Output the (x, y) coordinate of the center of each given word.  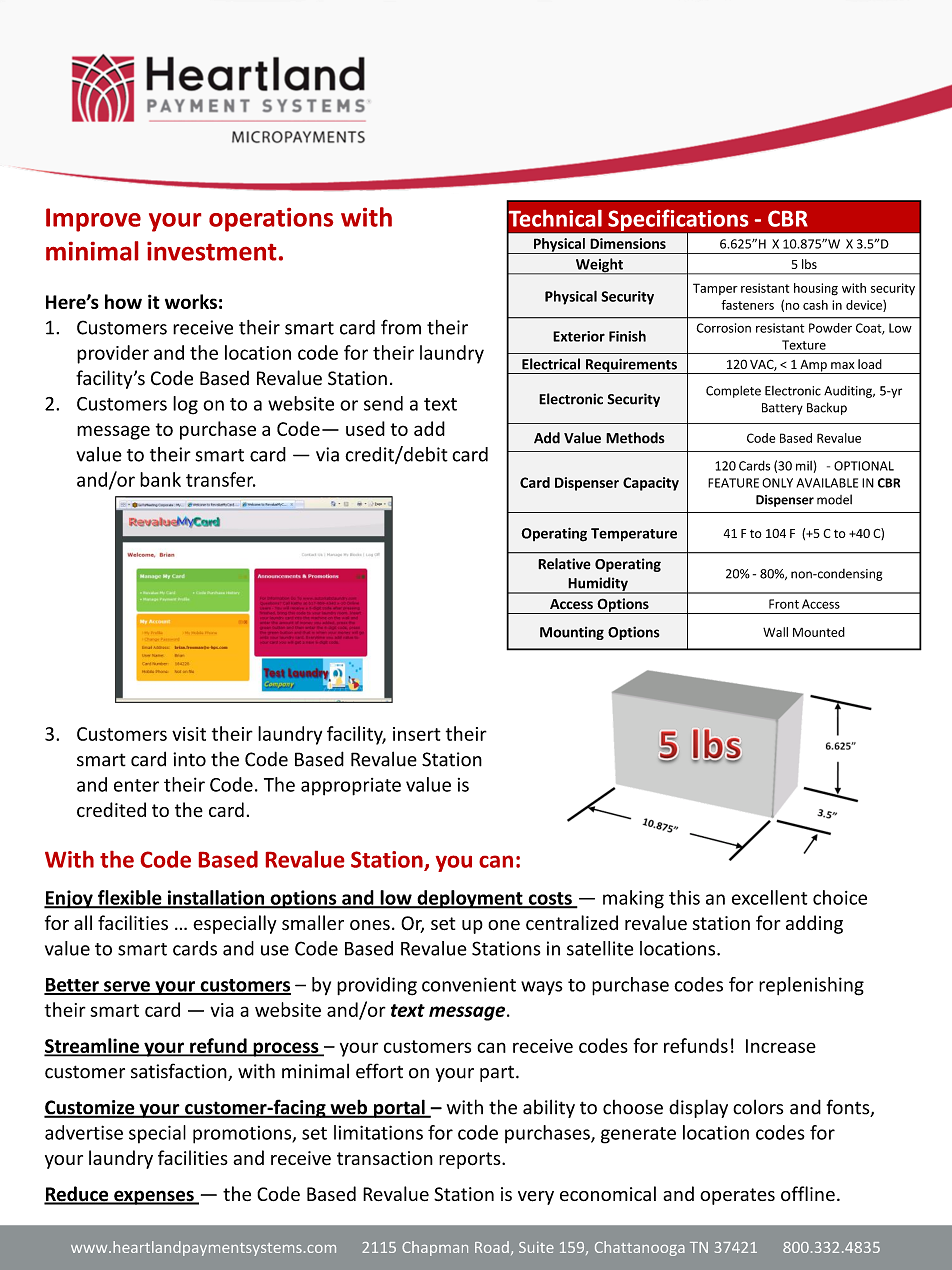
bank (160, 479)
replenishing (811, 986)
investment (211, 251)
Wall (775, 632)
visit (189, 734)
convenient (469, 984)
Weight (599, 266)
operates (737, 1196)
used (365, 428)
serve (127, 987)
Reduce (77, 1195)
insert (417, 734)
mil (804, 466)
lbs (809, 264)
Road (492, 1247)
